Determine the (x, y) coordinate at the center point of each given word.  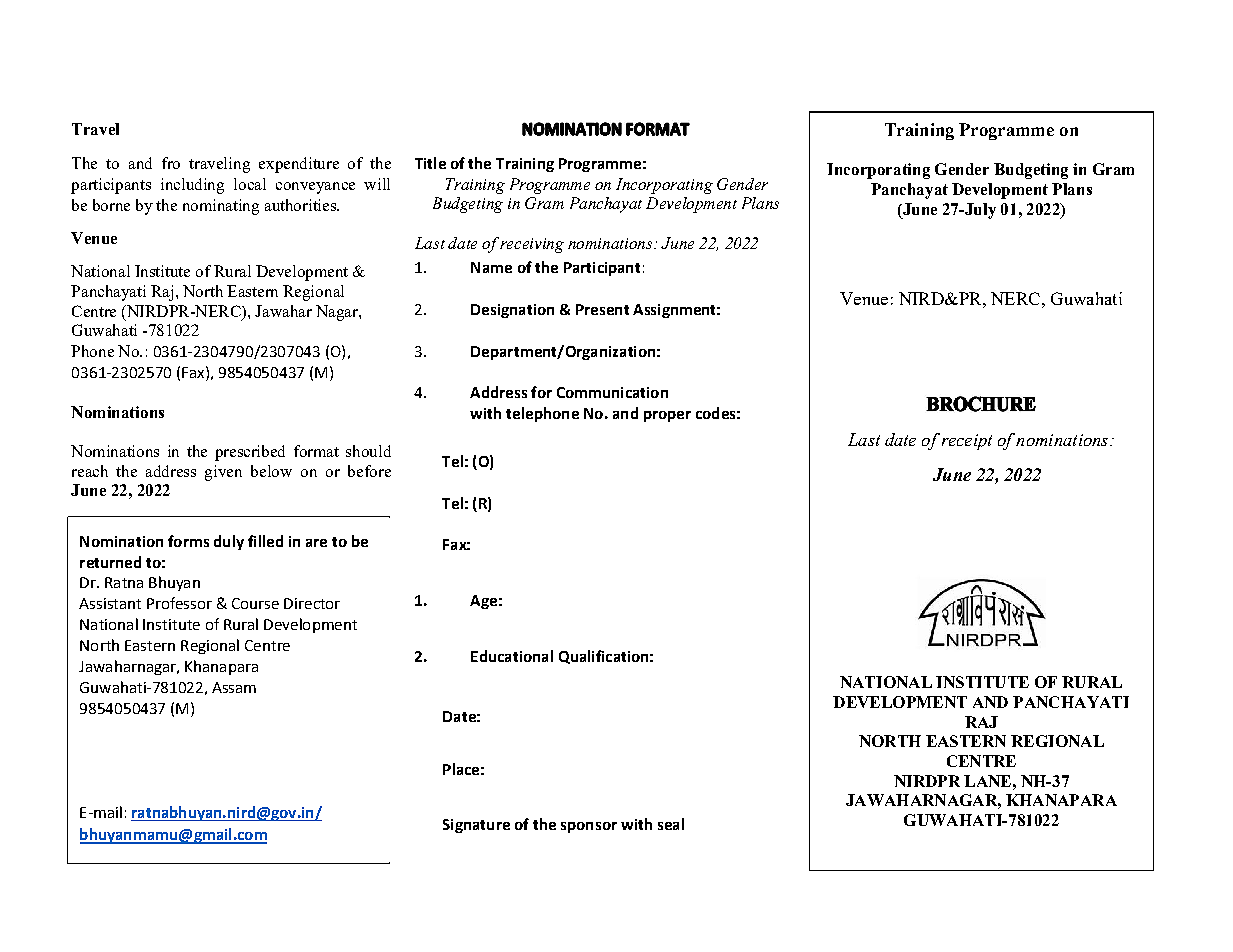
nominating (221, 207)
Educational (512, 656)
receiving (531, 245)
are (316, 543)
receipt (967, 442)
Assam (234, 687)
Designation (512, 311)
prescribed (250, 453)
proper (667, 416)
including (192, 186)
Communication (612, 392)
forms (188, 541)
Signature (476, 826)
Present (602, 309)
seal (671, 824)
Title (430, 163)
